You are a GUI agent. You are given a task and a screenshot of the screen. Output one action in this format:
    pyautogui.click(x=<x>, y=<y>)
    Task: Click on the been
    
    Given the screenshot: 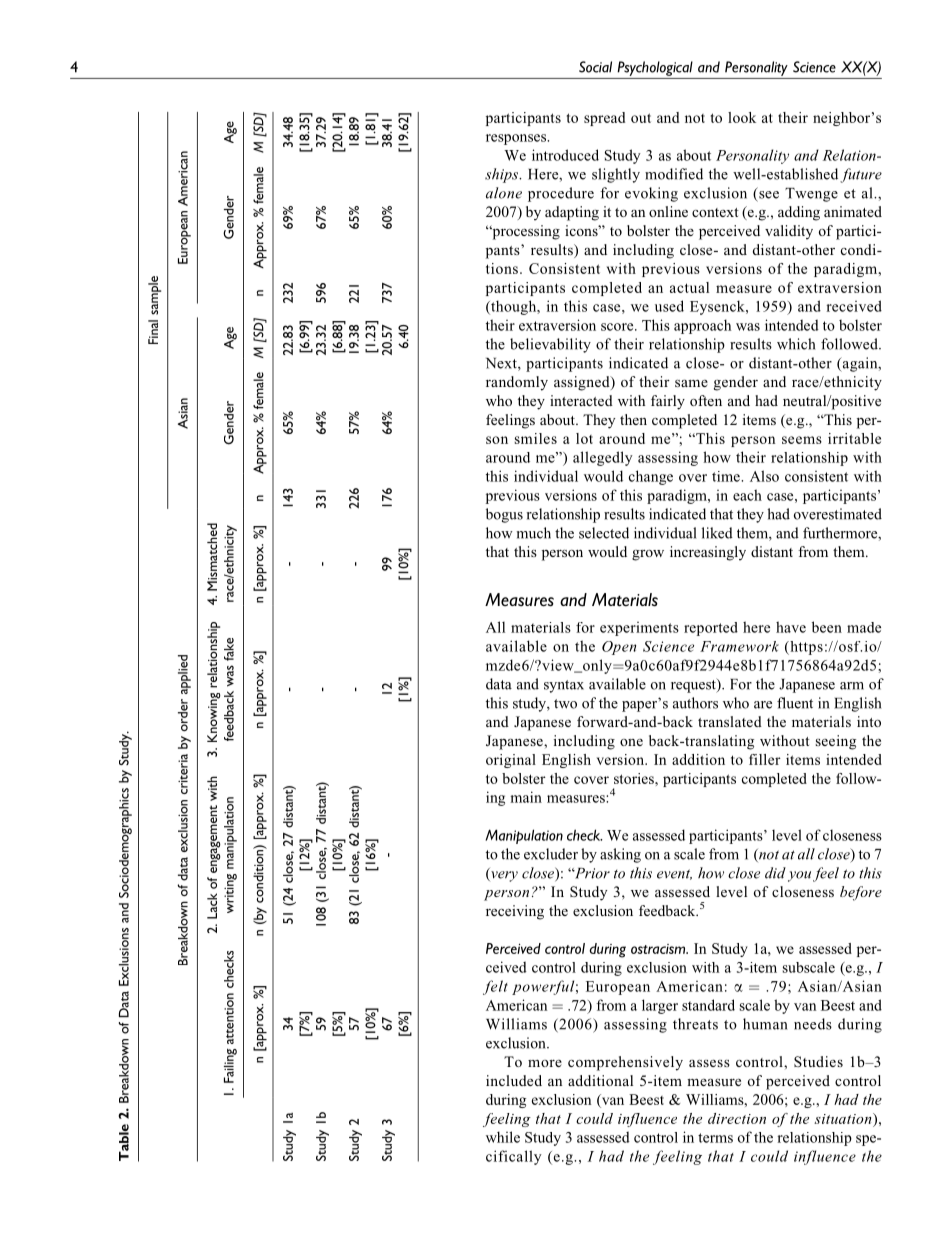 What is the action you would take?
    pyautogui.click(x=827, y=627)
